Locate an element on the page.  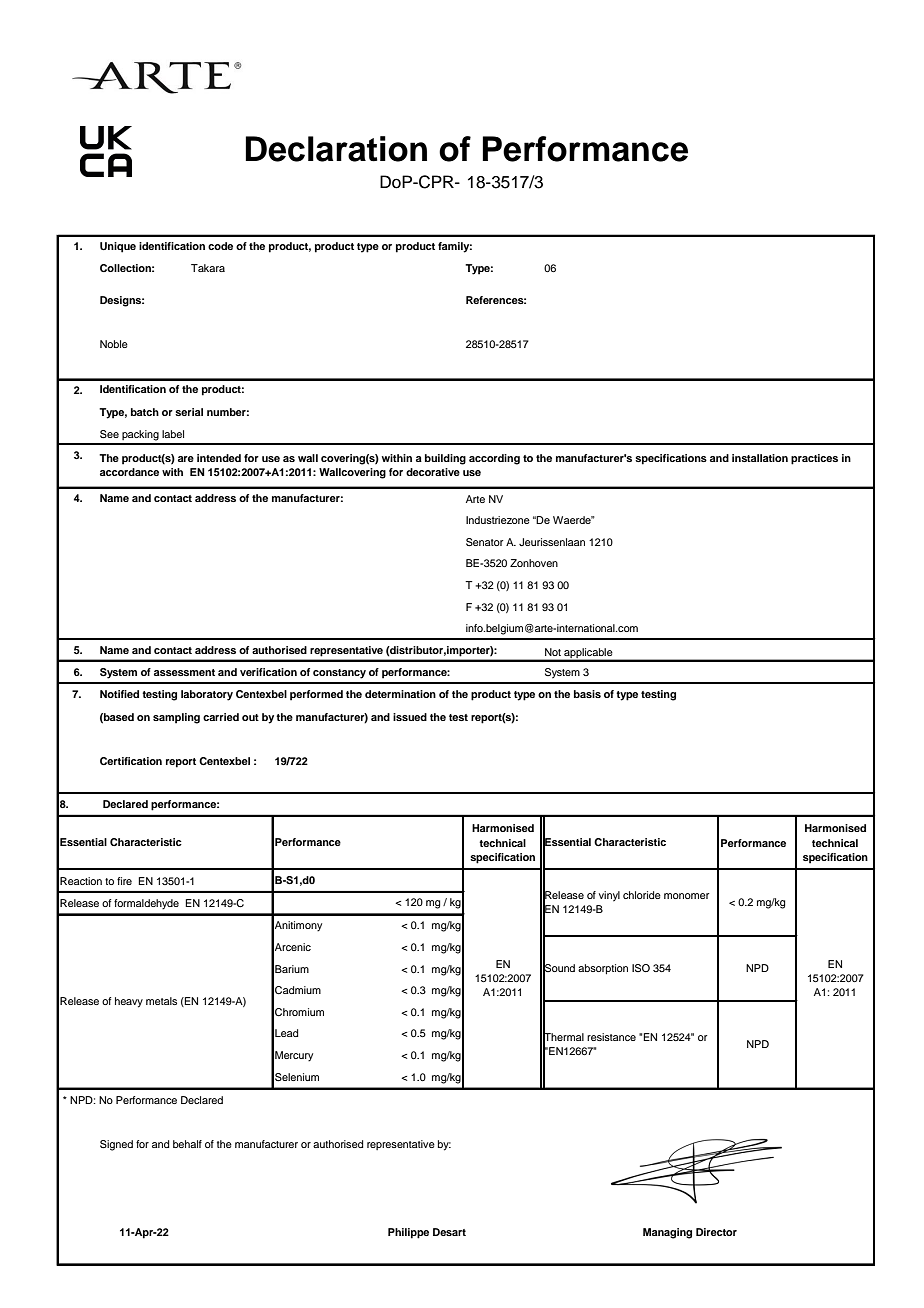
installation is located at coordinates (760, 458).
